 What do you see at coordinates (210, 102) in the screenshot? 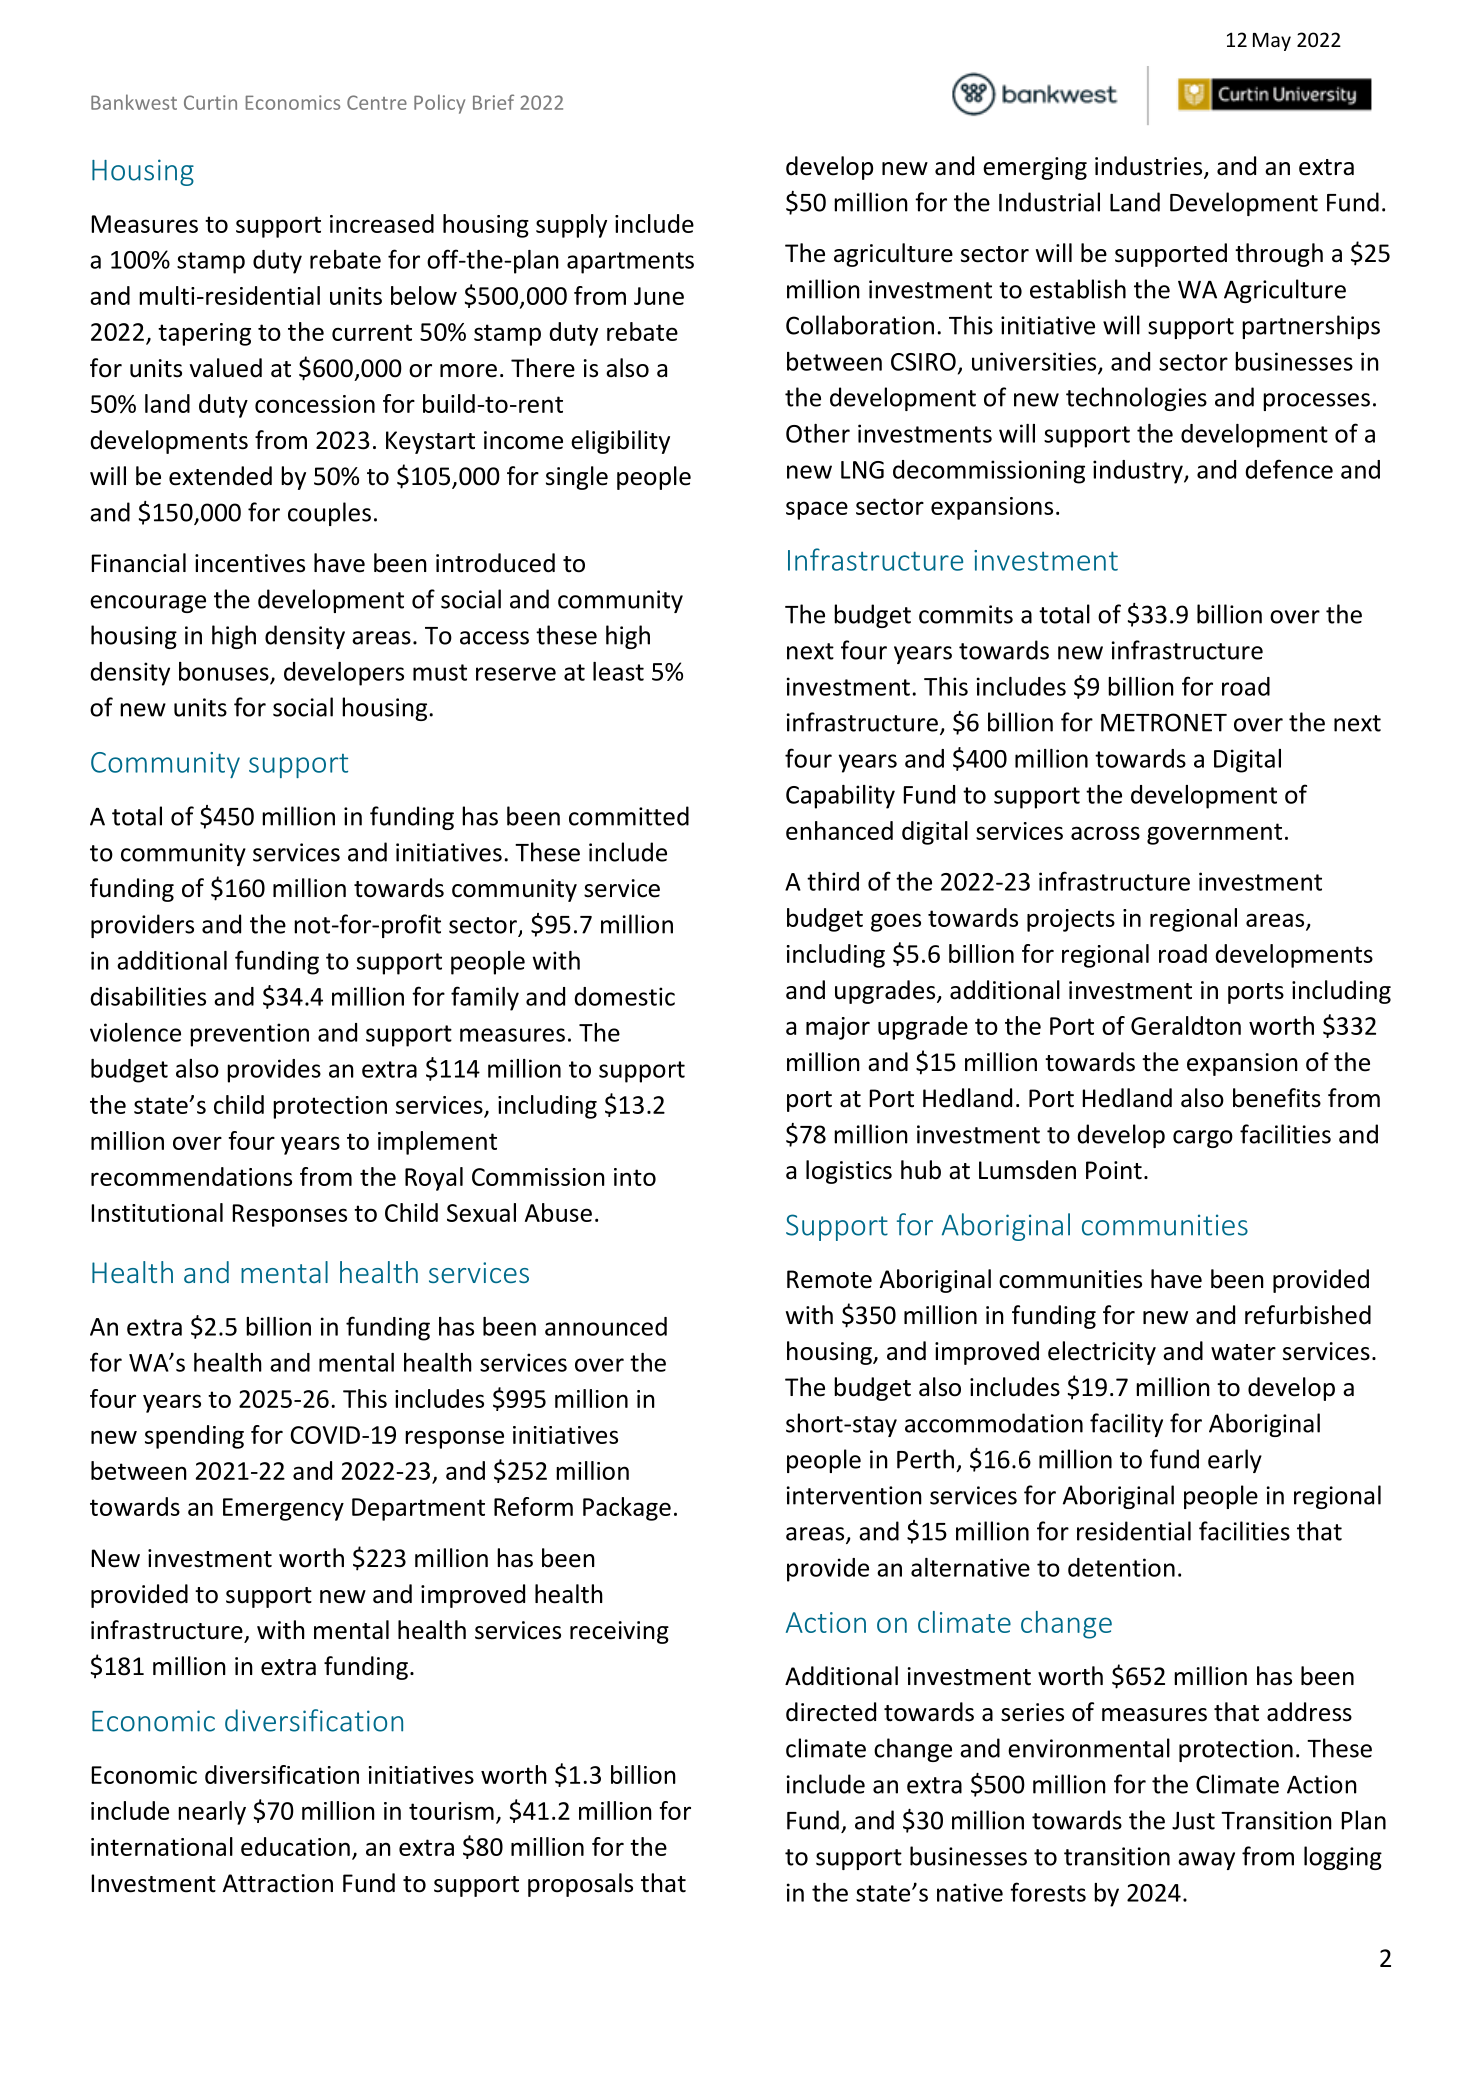
I see `Curtin` at bounding box center [210, 102].
